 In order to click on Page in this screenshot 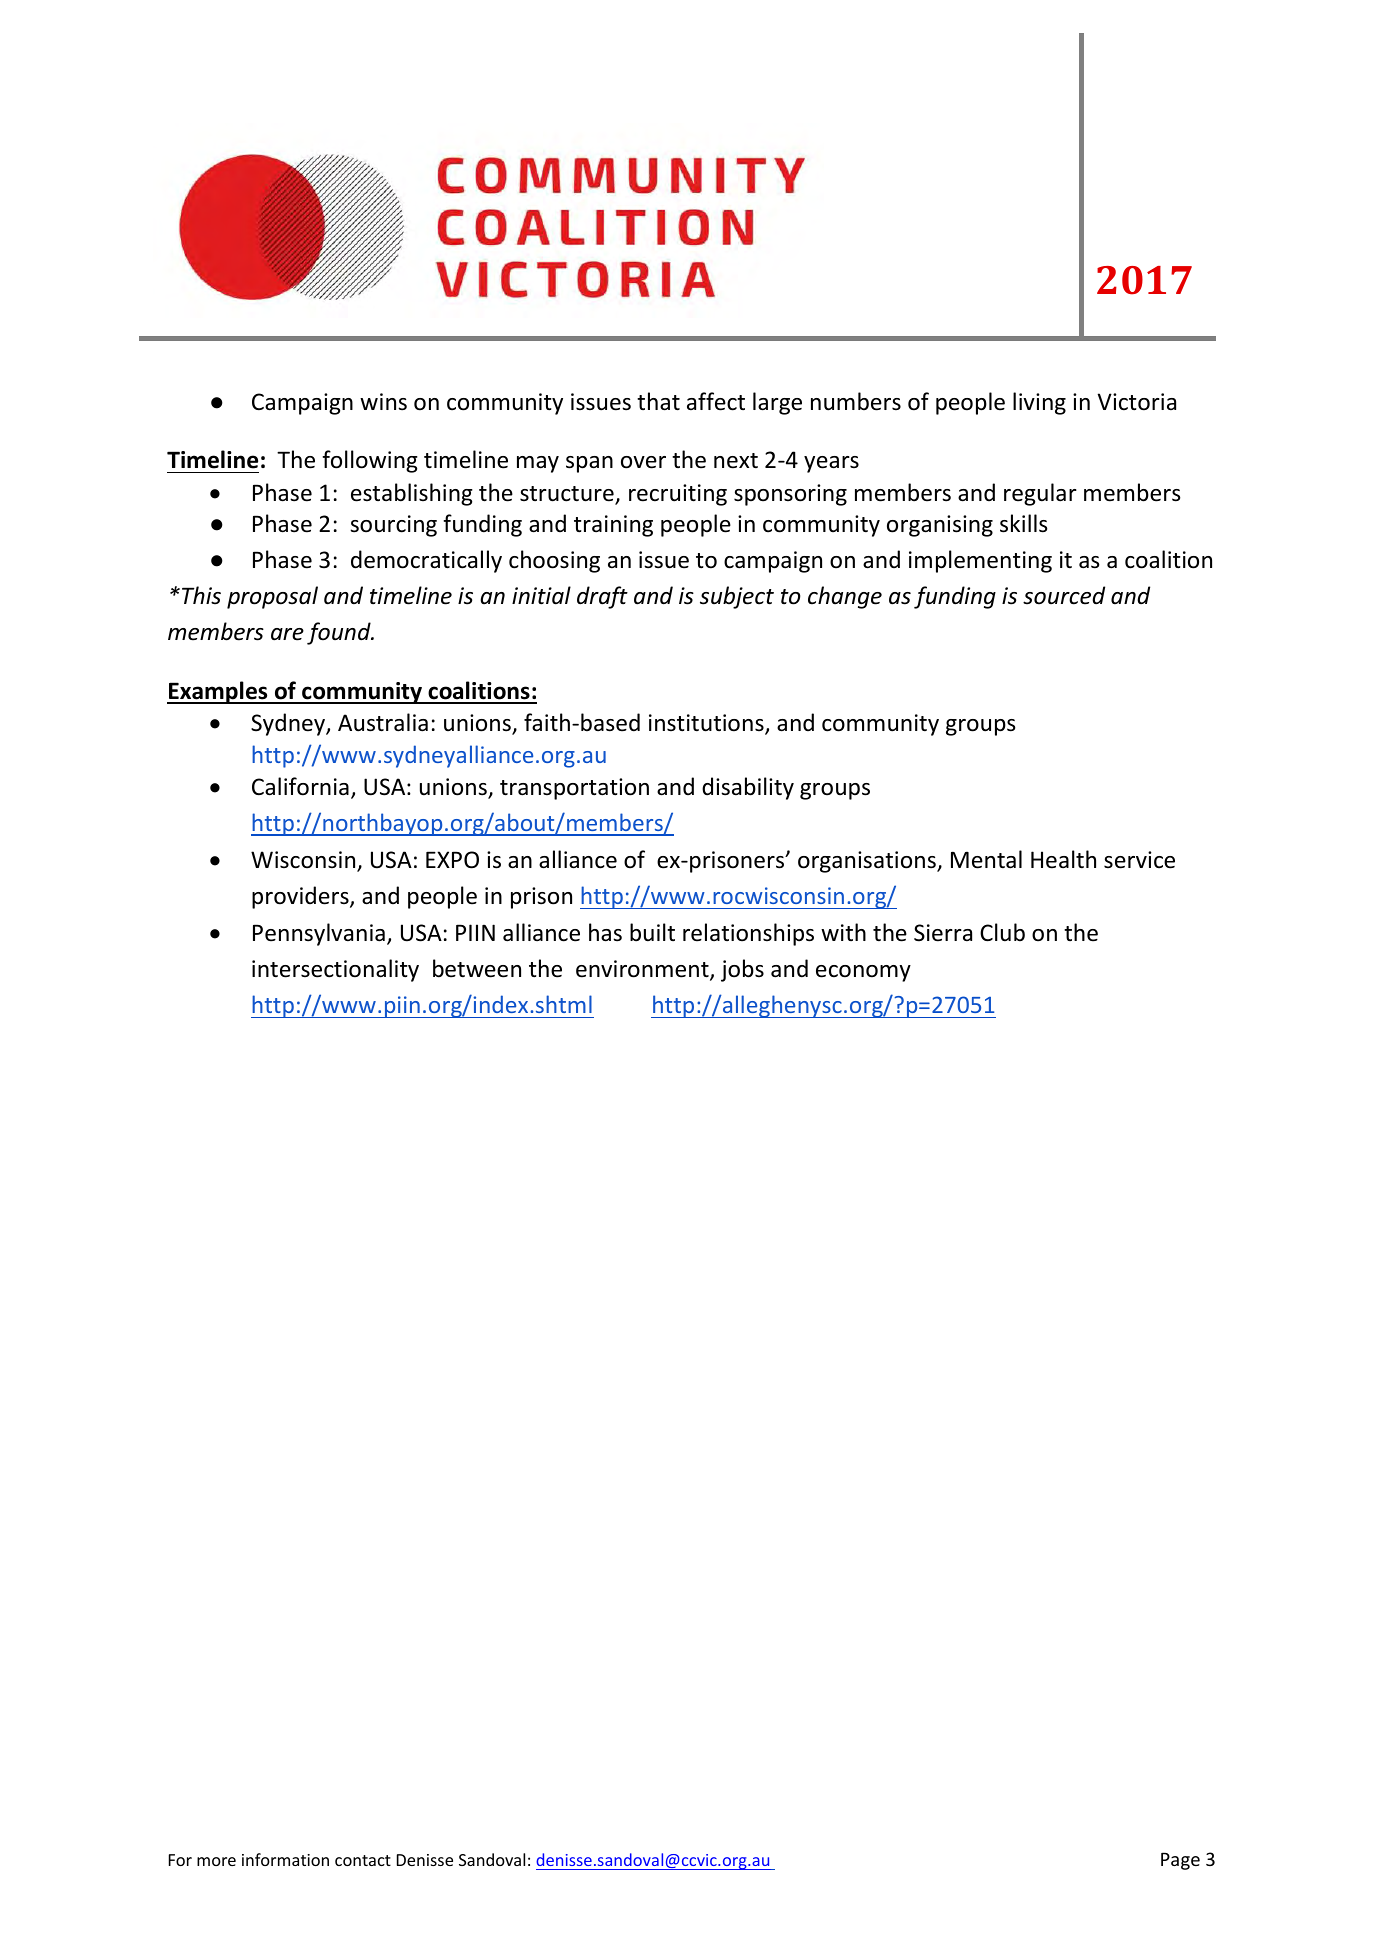, I will do `click(1180, 1861)`.
